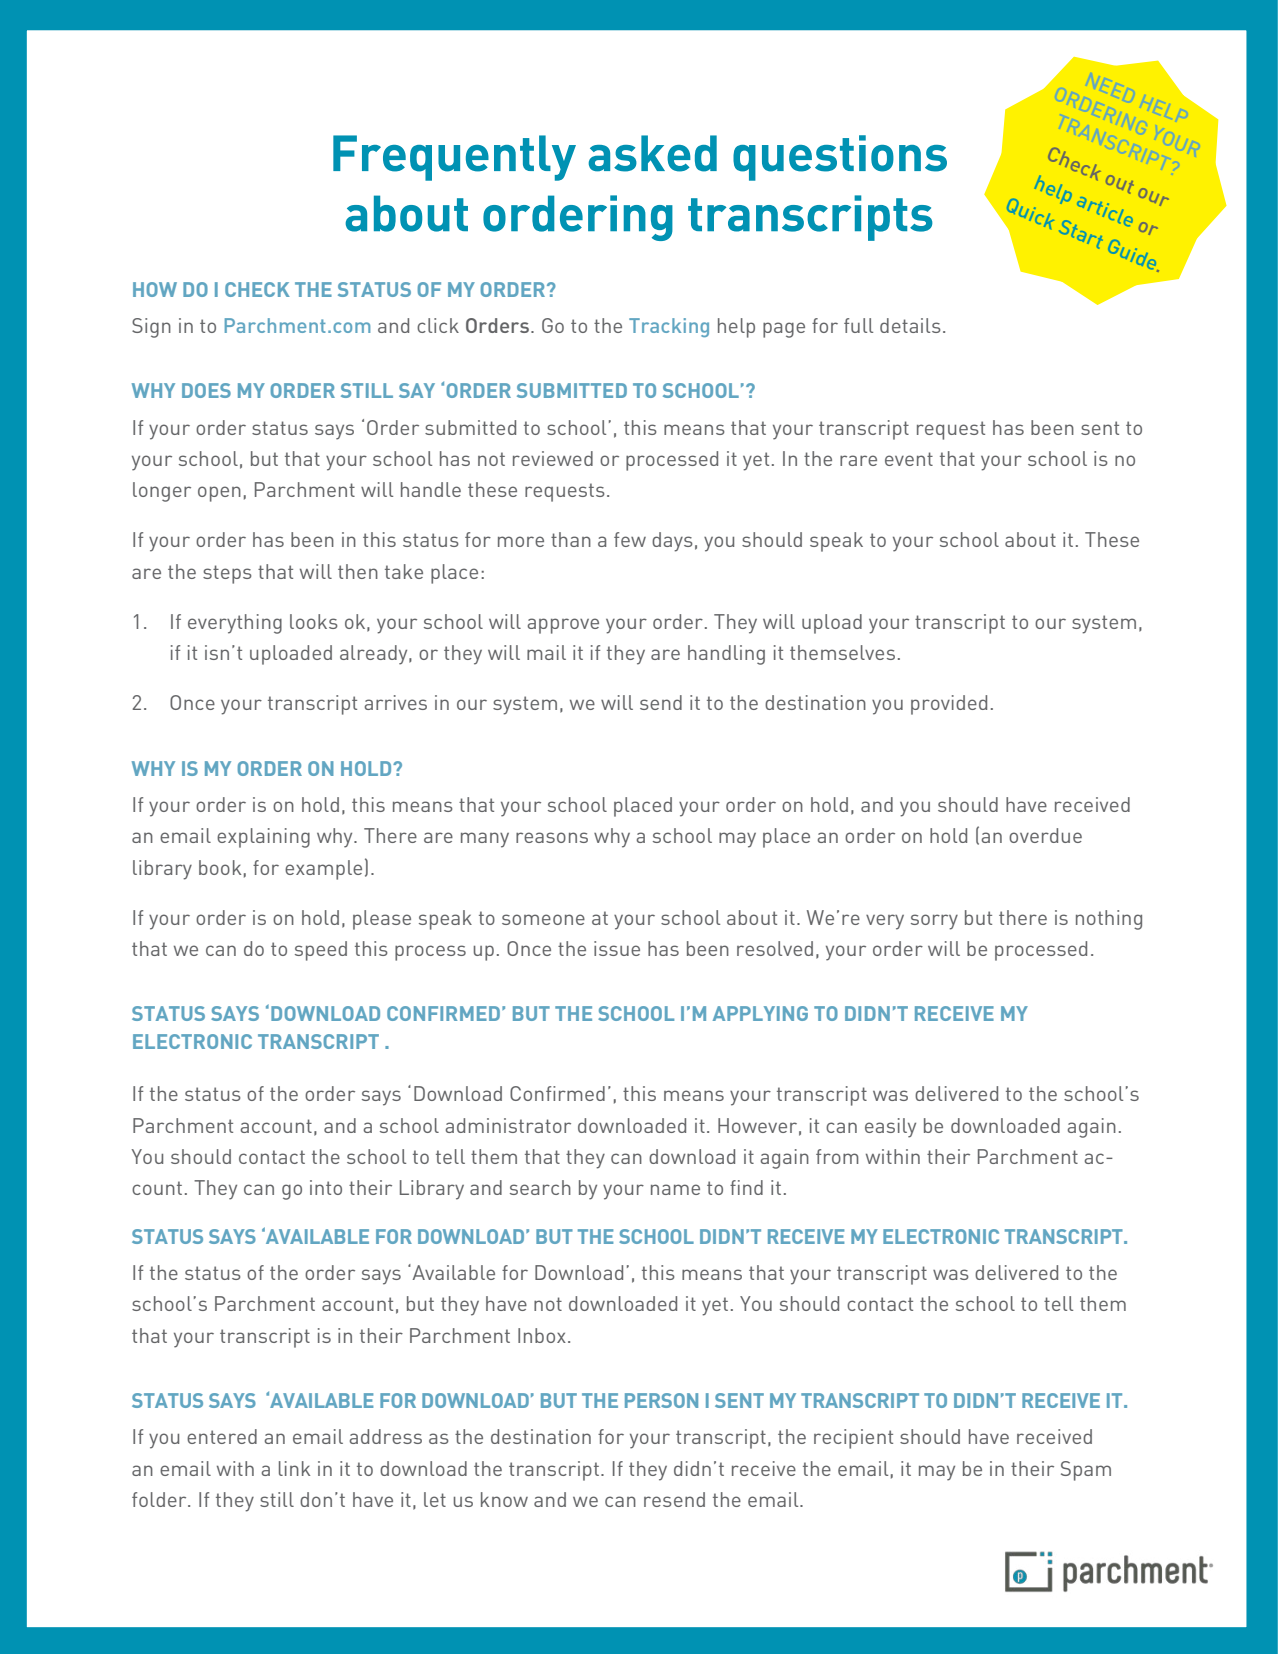 This screenshot has height=1654, width=1278. Describe the element at coordinates (454, 158) in the screenshot. I see `Frequently` at that location.
